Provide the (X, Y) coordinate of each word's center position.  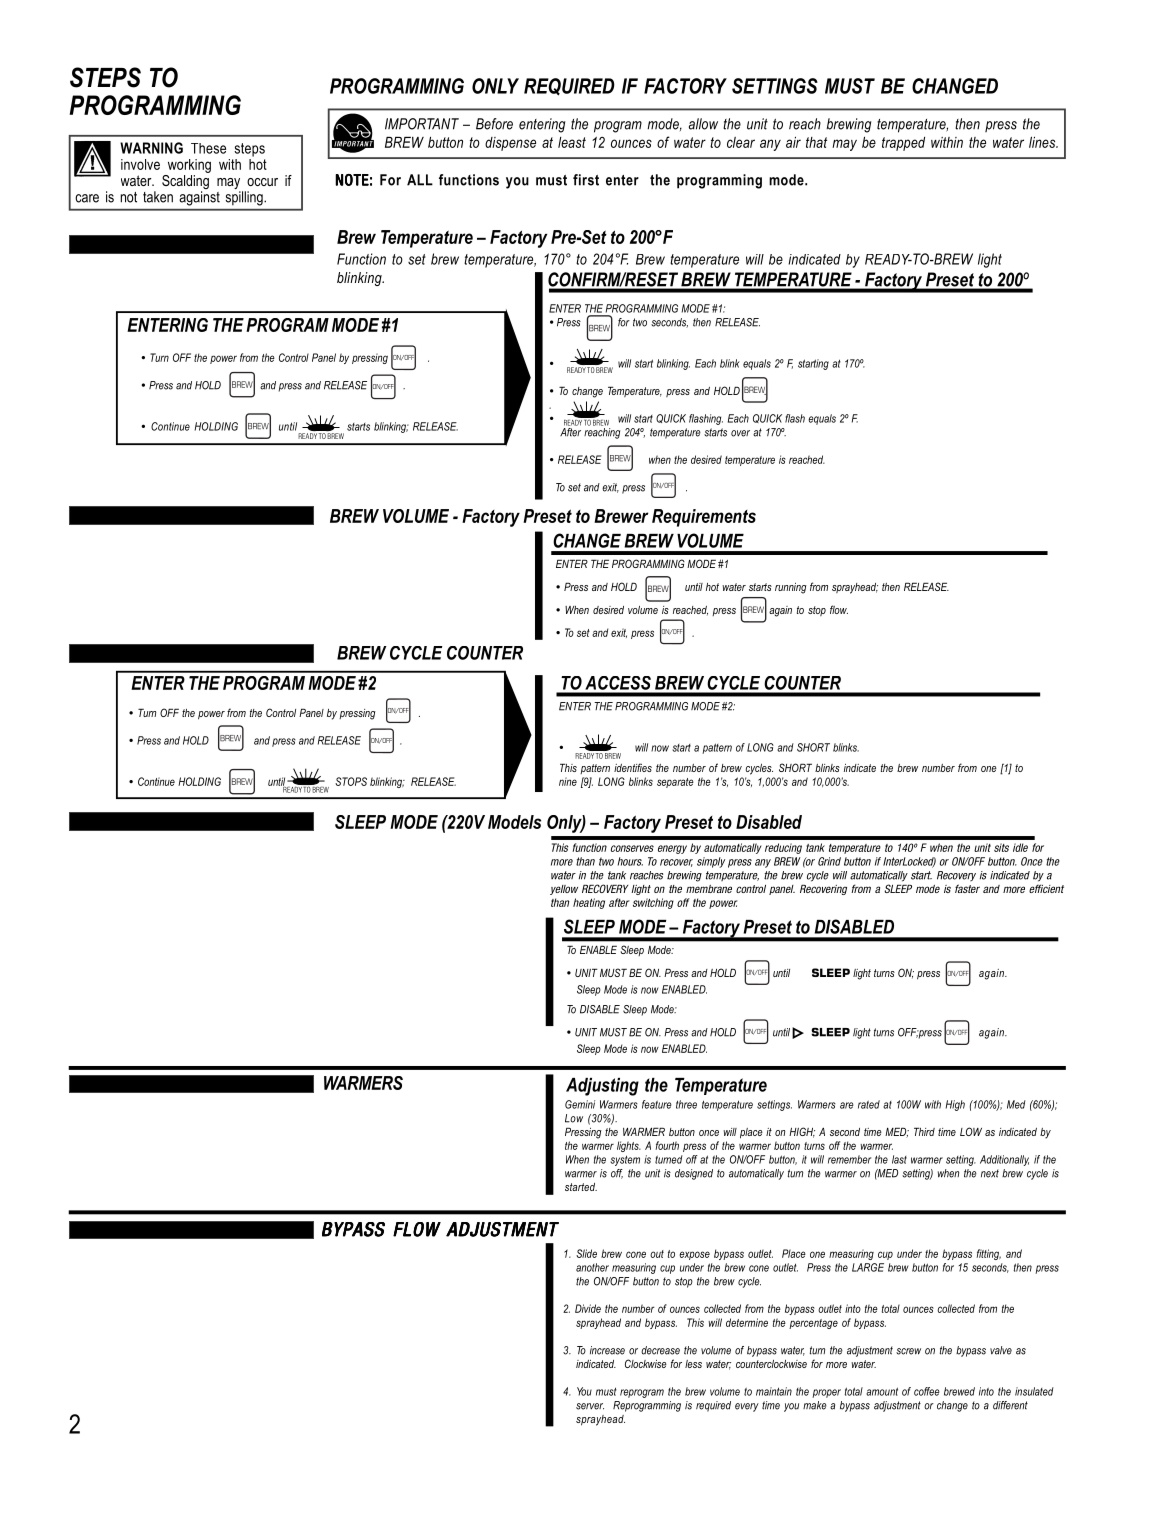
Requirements (704, 518)
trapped (903, 144)
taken (158, 197)
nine (568, 781)
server (590, 1406)
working (189, 166)
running (791, 588)
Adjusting (602, 1087)
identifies (633, 767)
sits (1001, 847)
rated (869, 1104)
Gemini (580, 1104)
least (572, 142)
